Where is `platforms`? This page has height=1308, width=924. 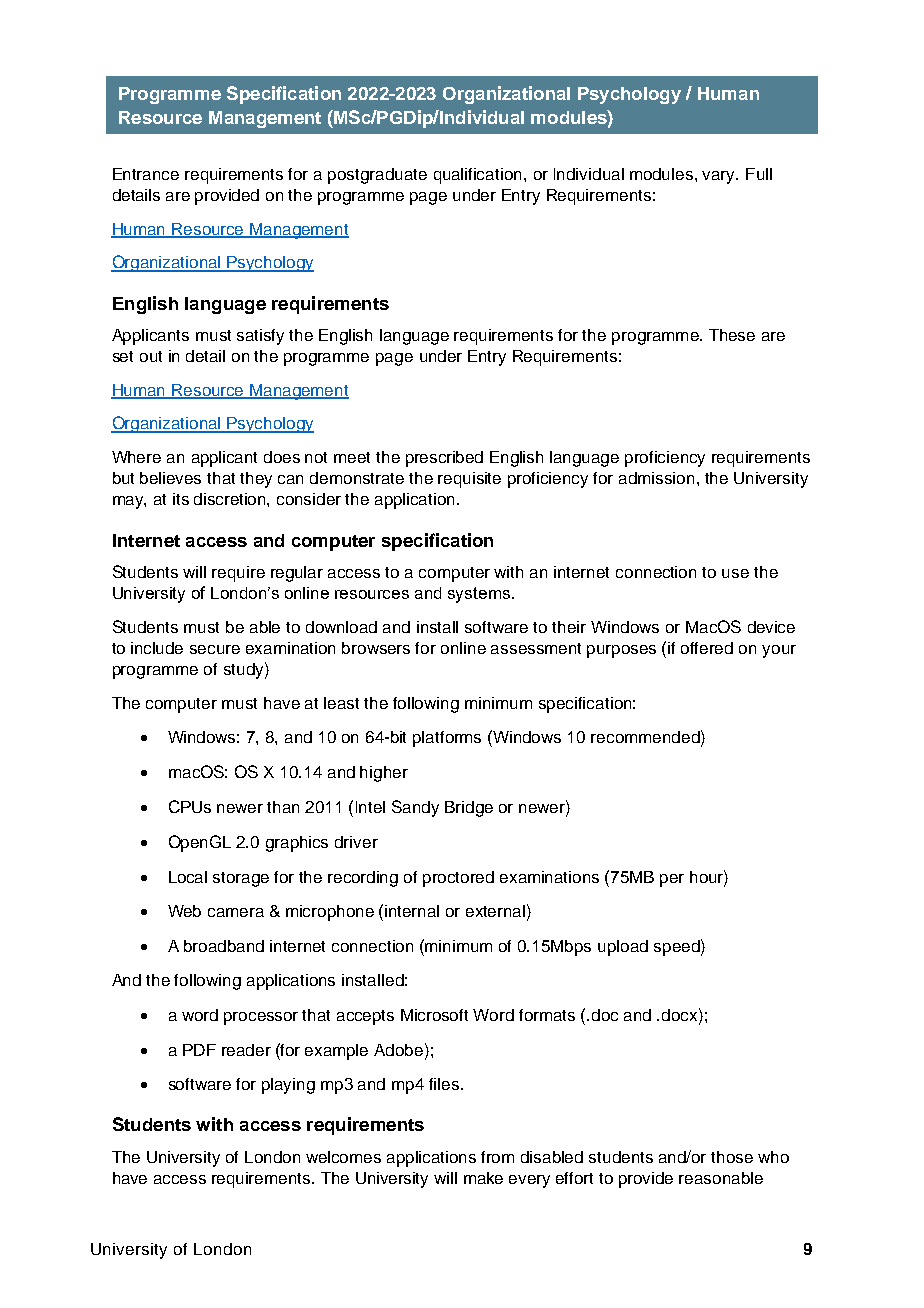 platforms is located at coordinates (447, 739).
